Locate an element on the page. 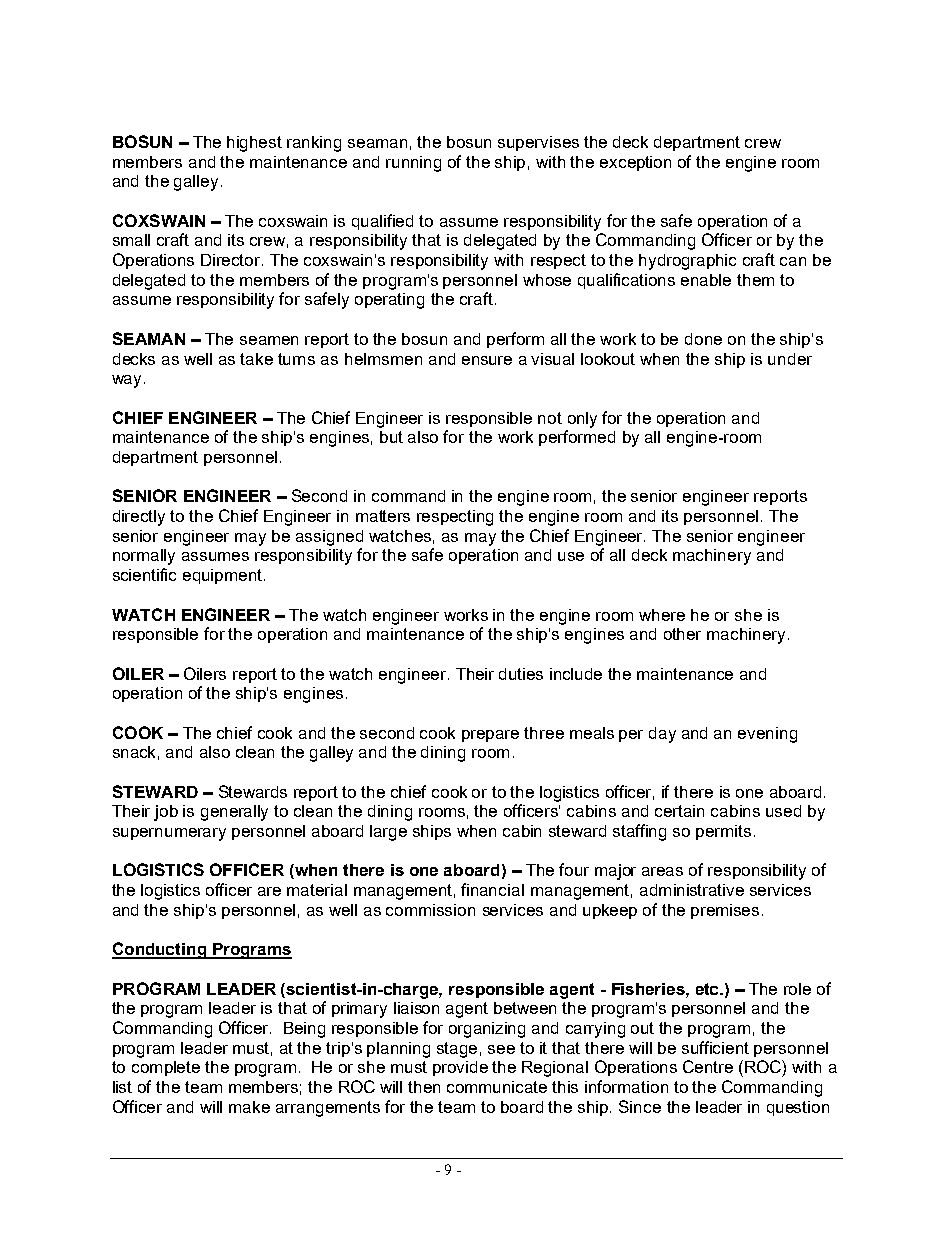  other is located at coordinates (682, 634).
